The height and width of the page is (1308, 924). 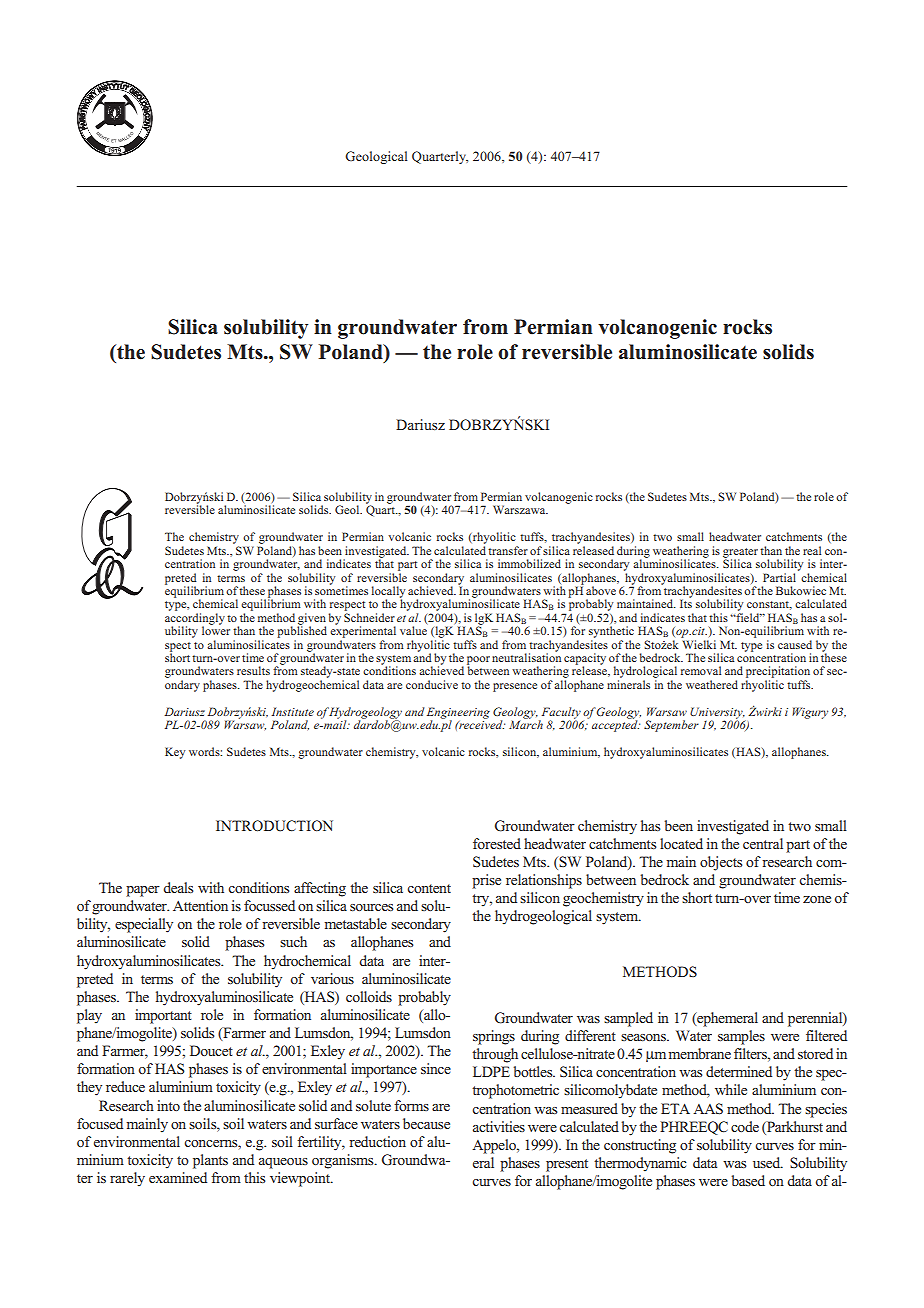 I want to click on Engineering, so click(x=458, y=714).
